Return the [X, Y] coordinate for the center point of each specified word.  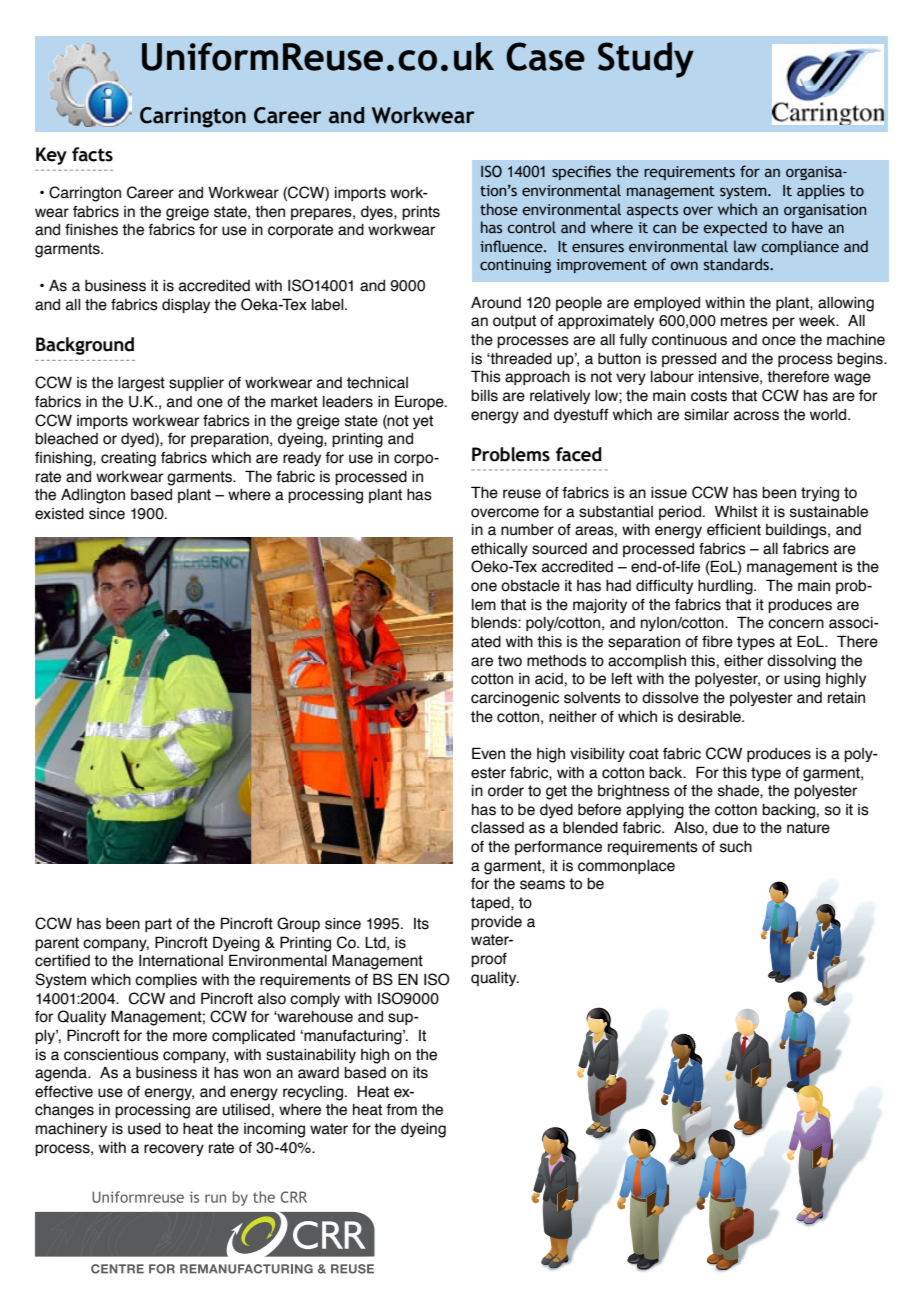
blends [495, 623]
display [186, 306]
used [144, 1129]
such [736, 847]
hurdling [726, 587]
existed [59, 514]
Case [545, 56]
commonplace [626, 867]
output [514, 322]
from [401, 1110]
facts [92, 154]
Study [646, 60]
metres [744, 321]
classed [497, 828]
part [158, 925]
